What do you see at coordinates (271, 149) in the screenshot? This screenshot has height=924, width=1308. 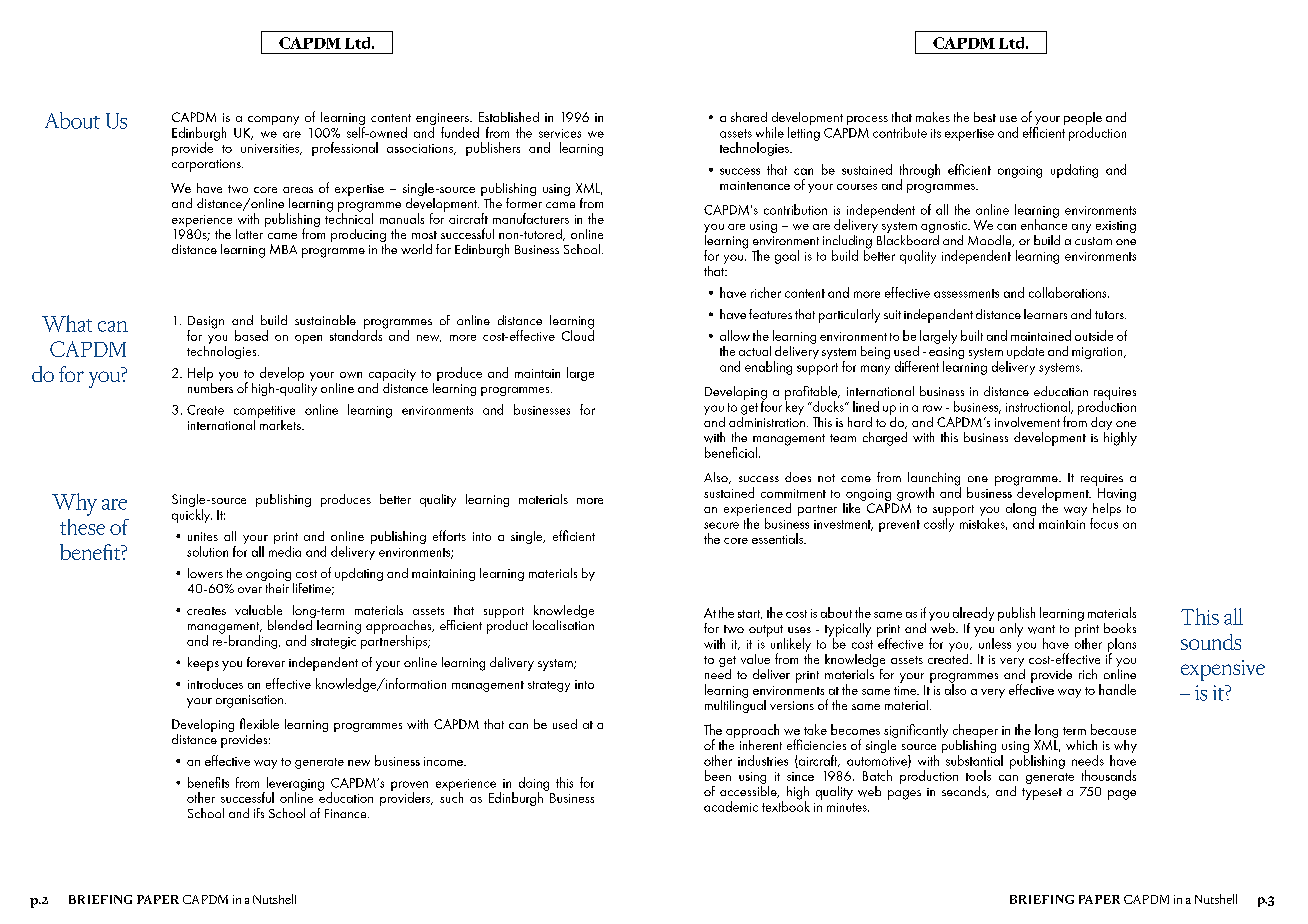 I see `universities` at bounding box center [271, 149].
